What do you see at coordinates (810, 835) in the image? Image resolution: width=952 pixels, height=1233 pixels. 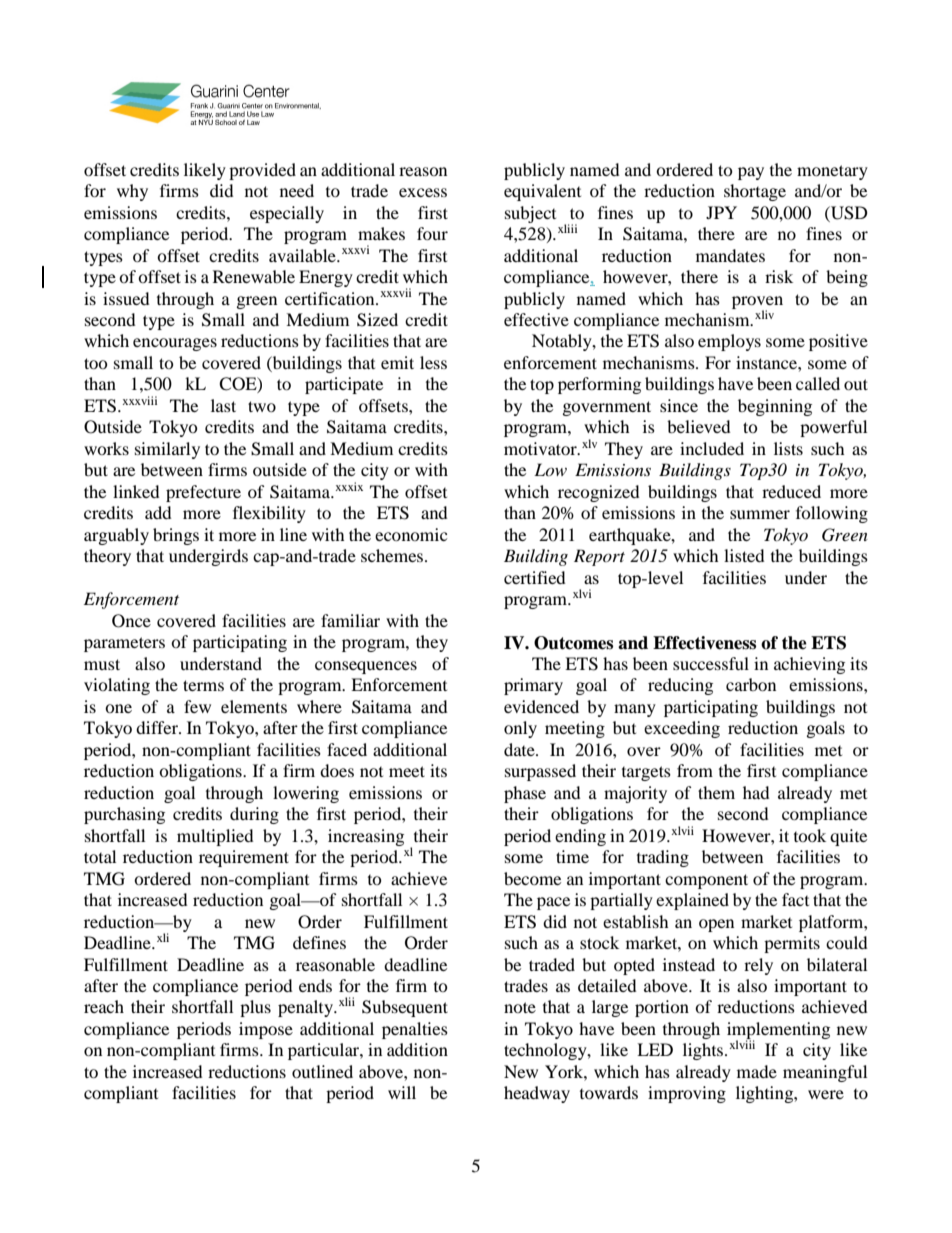 I see `took` at bounding box center [810, 835].
